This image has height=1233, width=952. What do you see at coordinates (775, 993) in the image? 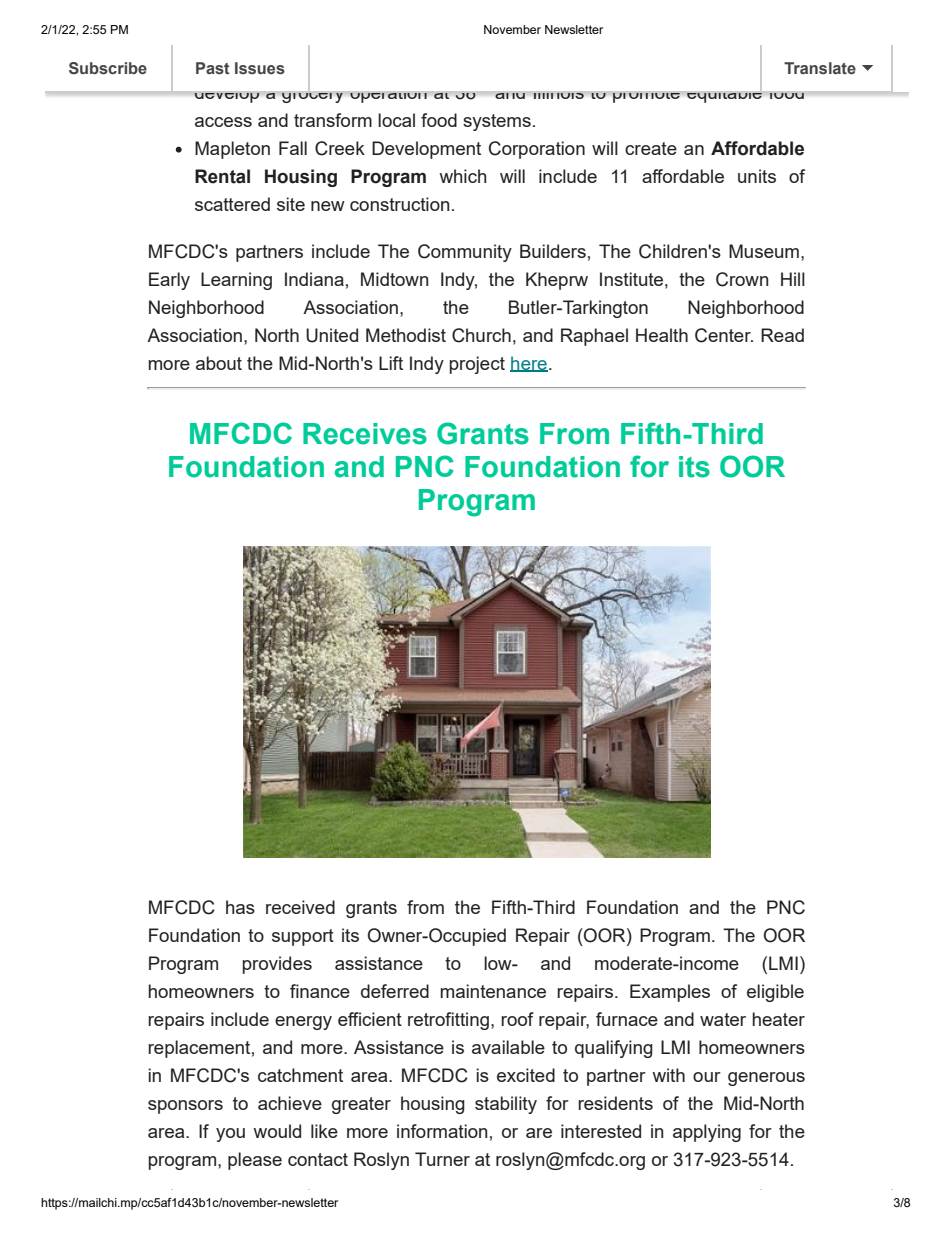
I see `eligible` at bounding box center [775, 993].
